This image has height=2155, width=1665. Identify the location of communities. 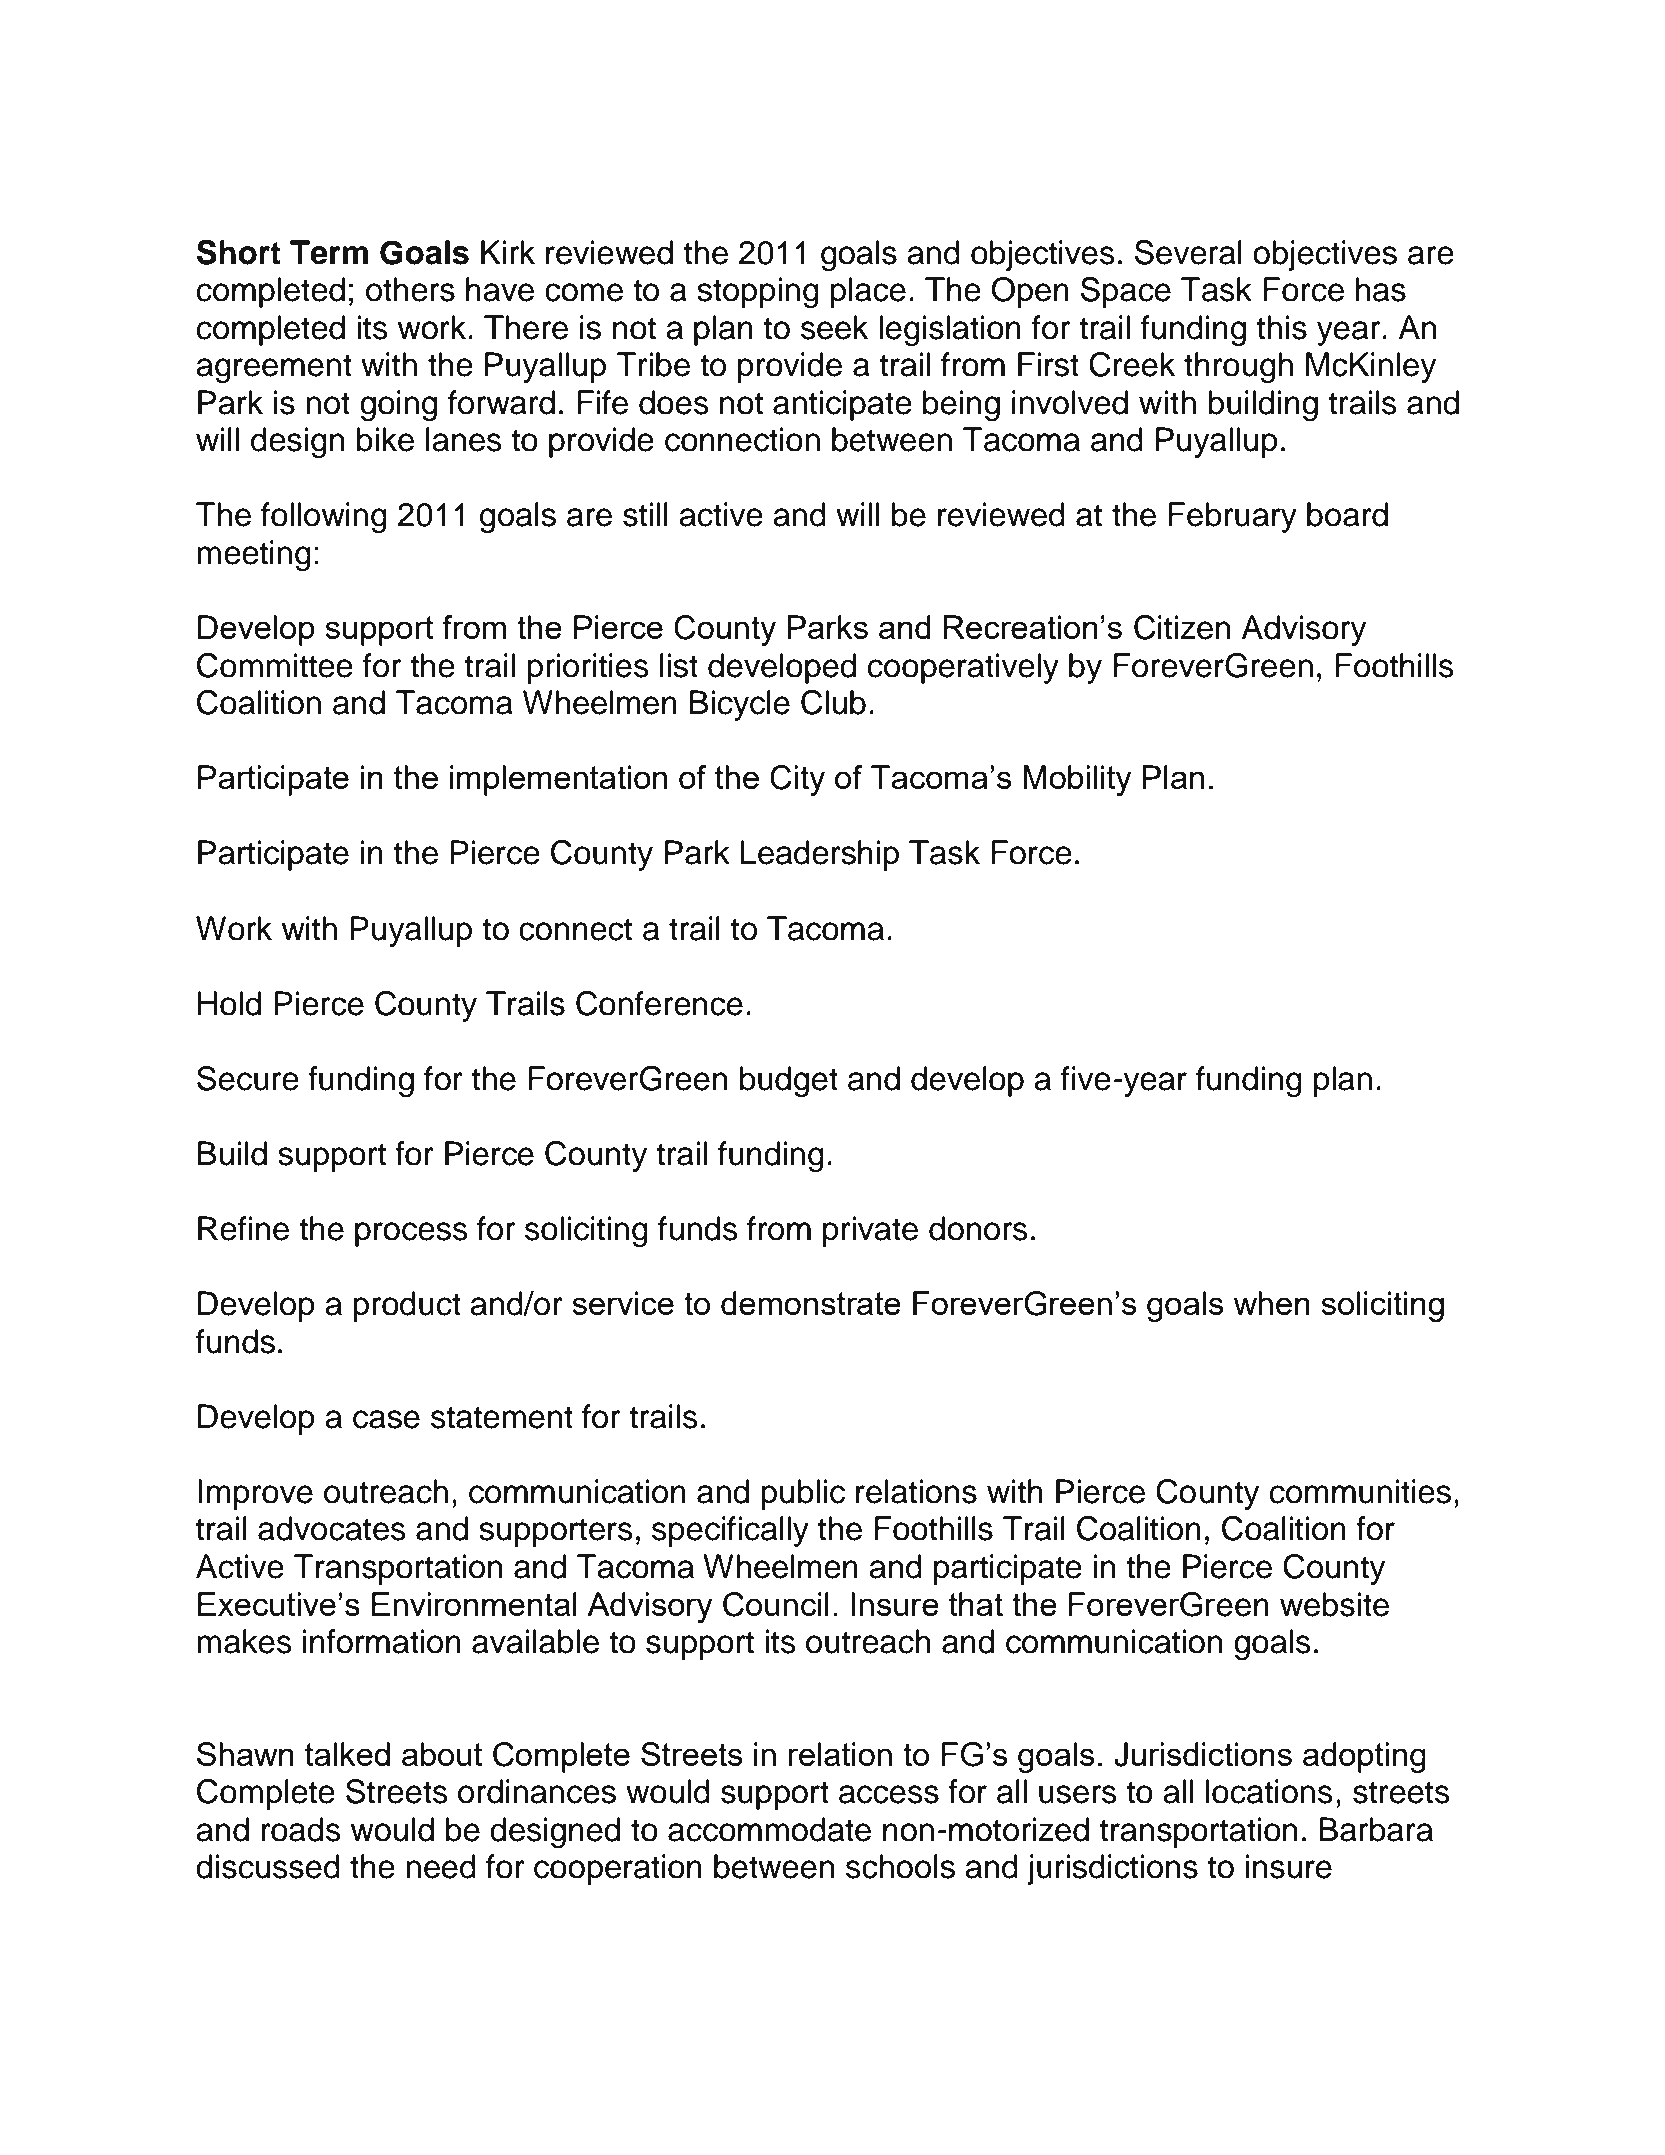
(1360, 1491).
